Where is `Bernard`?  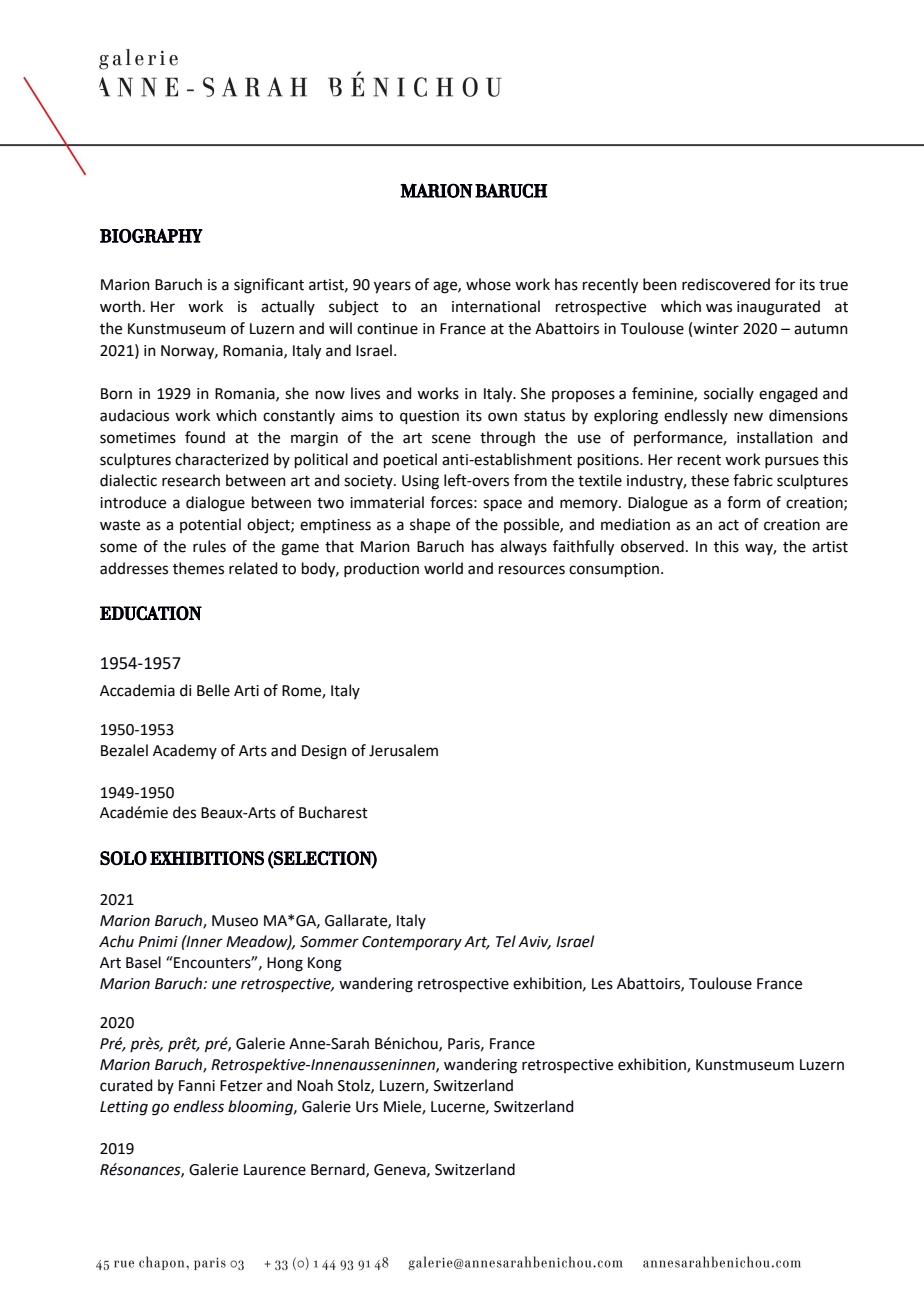
Bernard is located at coordinates (339, 1170).
